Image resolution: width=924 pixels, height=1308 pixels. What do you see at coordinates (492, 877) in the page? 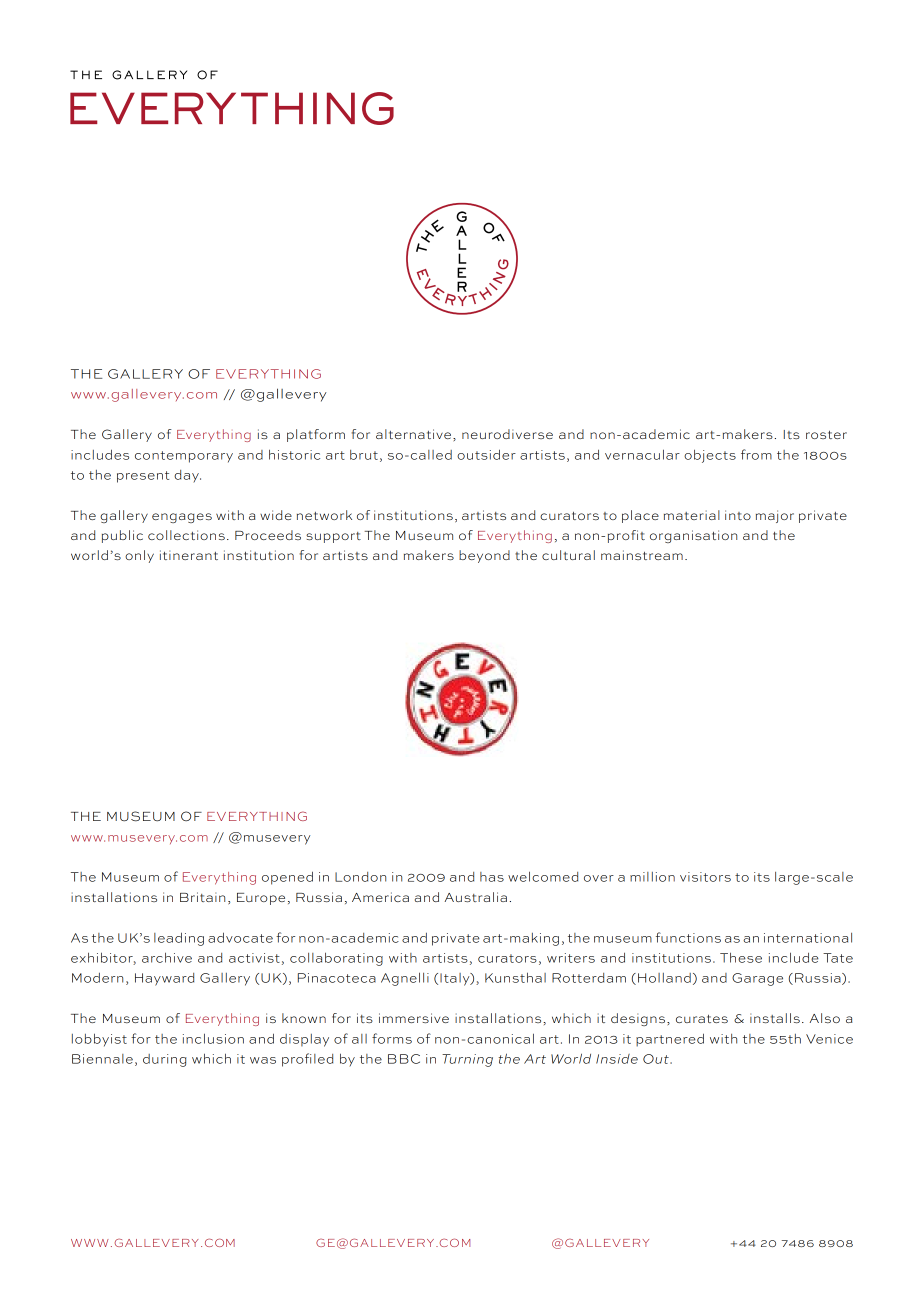
I see `has` at bounding box center [492, 877].
